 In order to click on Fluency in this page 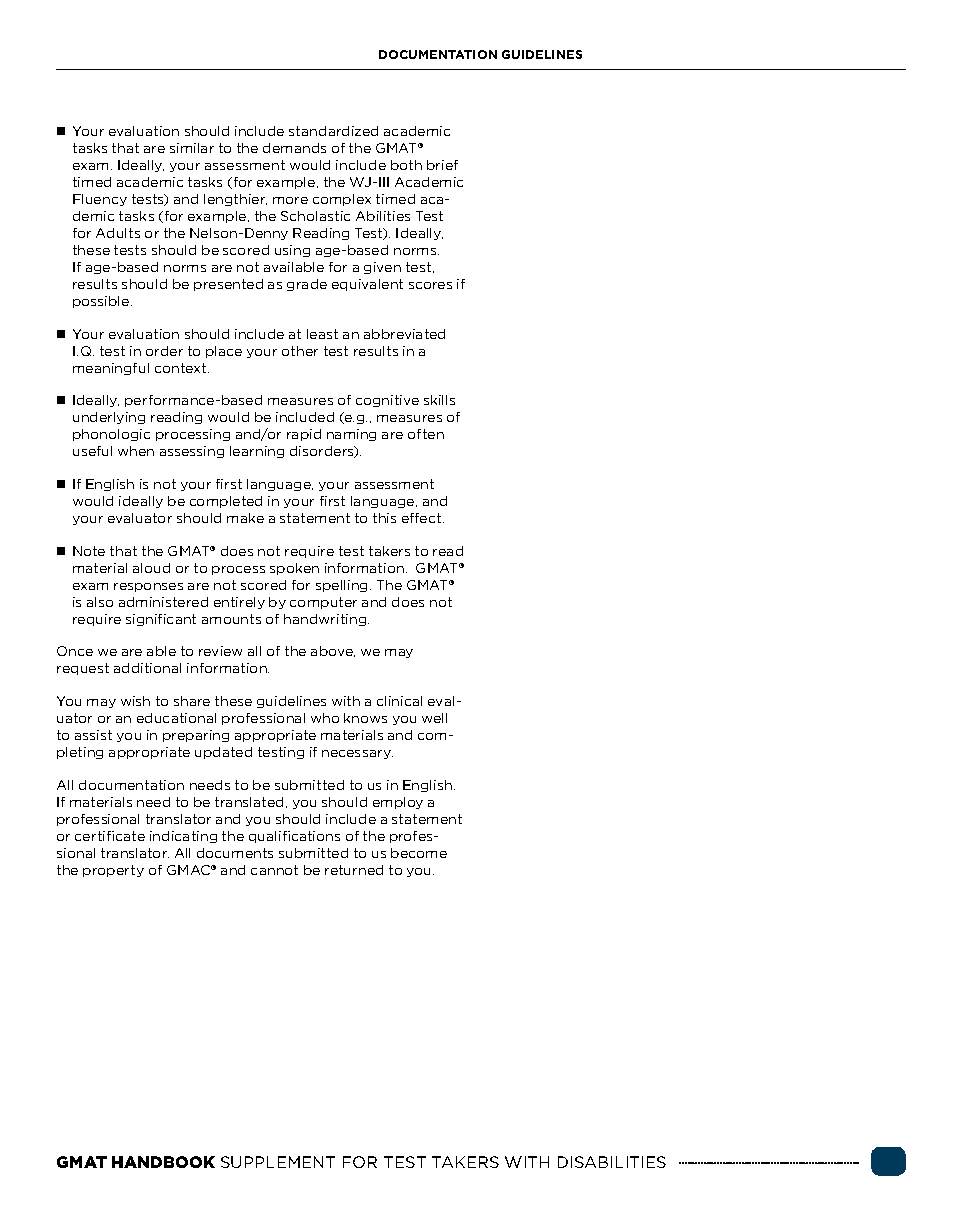, I will do `click(100, 200)`.
